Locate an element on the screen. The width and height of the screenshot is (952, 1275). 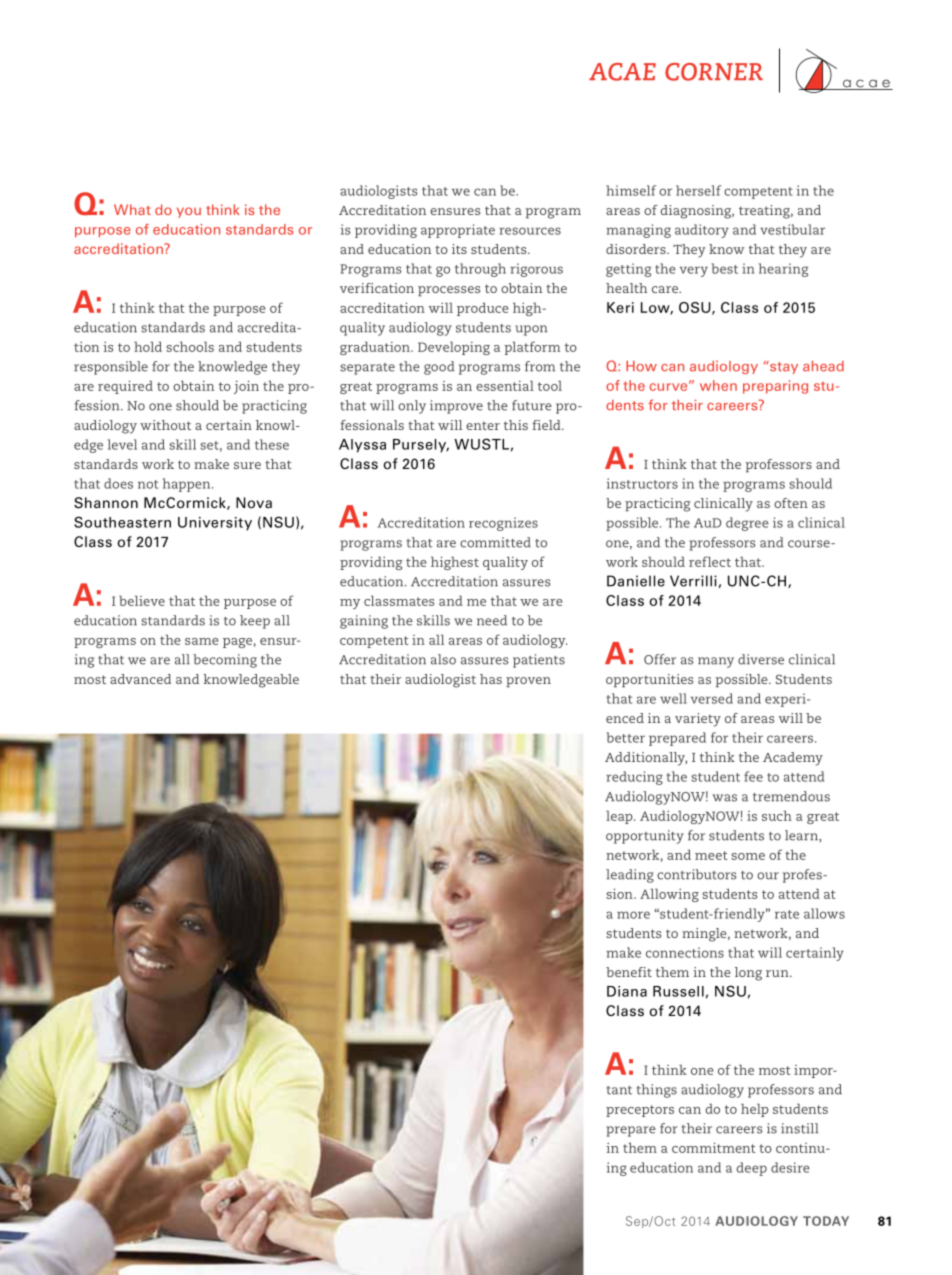
you is located at coordinates (189, 212).
